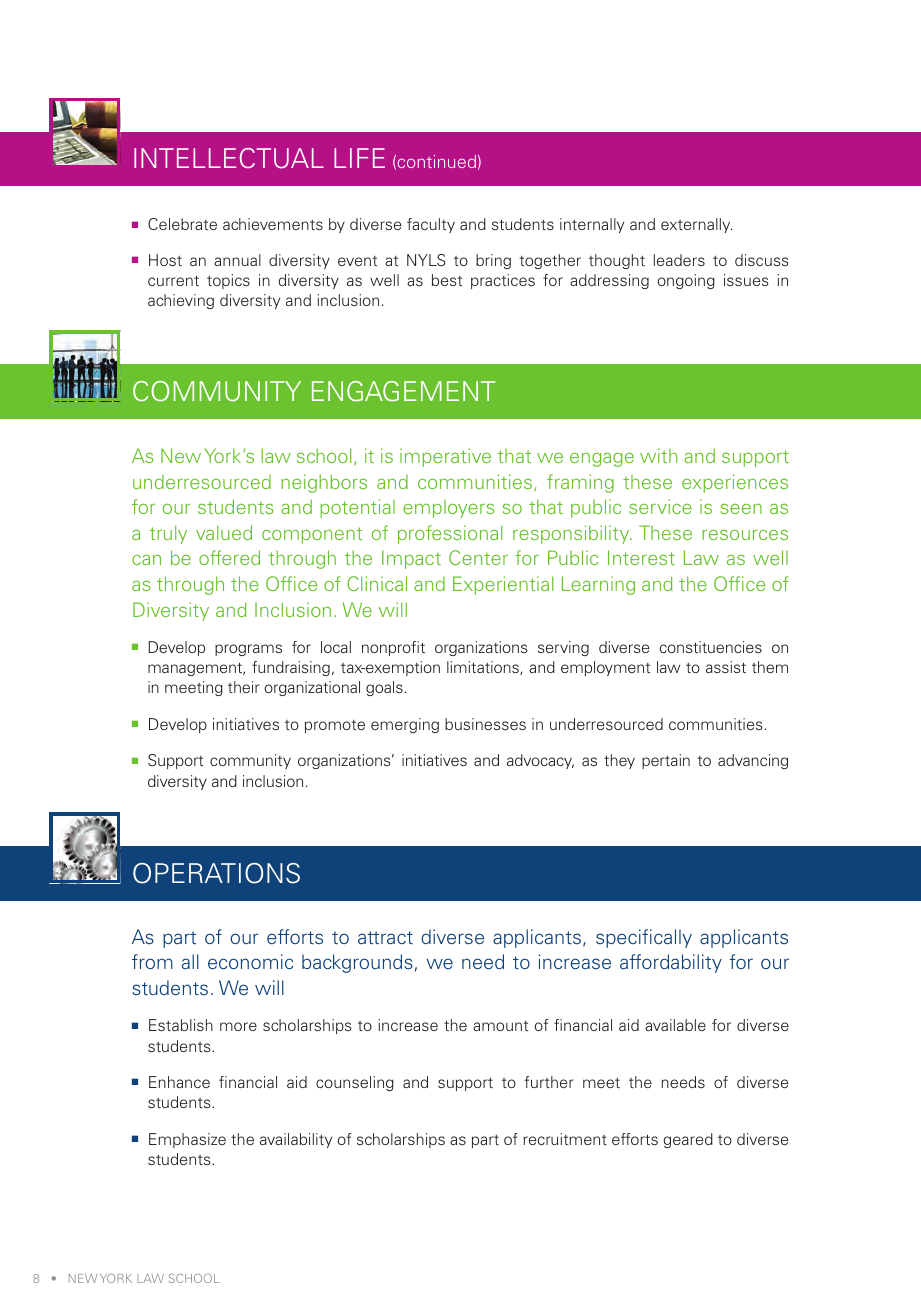 This screenshot has width=921, height=1316. Describe the element at coordinates (324, 483) in the screenshot. I see `neighbors` at that location.
